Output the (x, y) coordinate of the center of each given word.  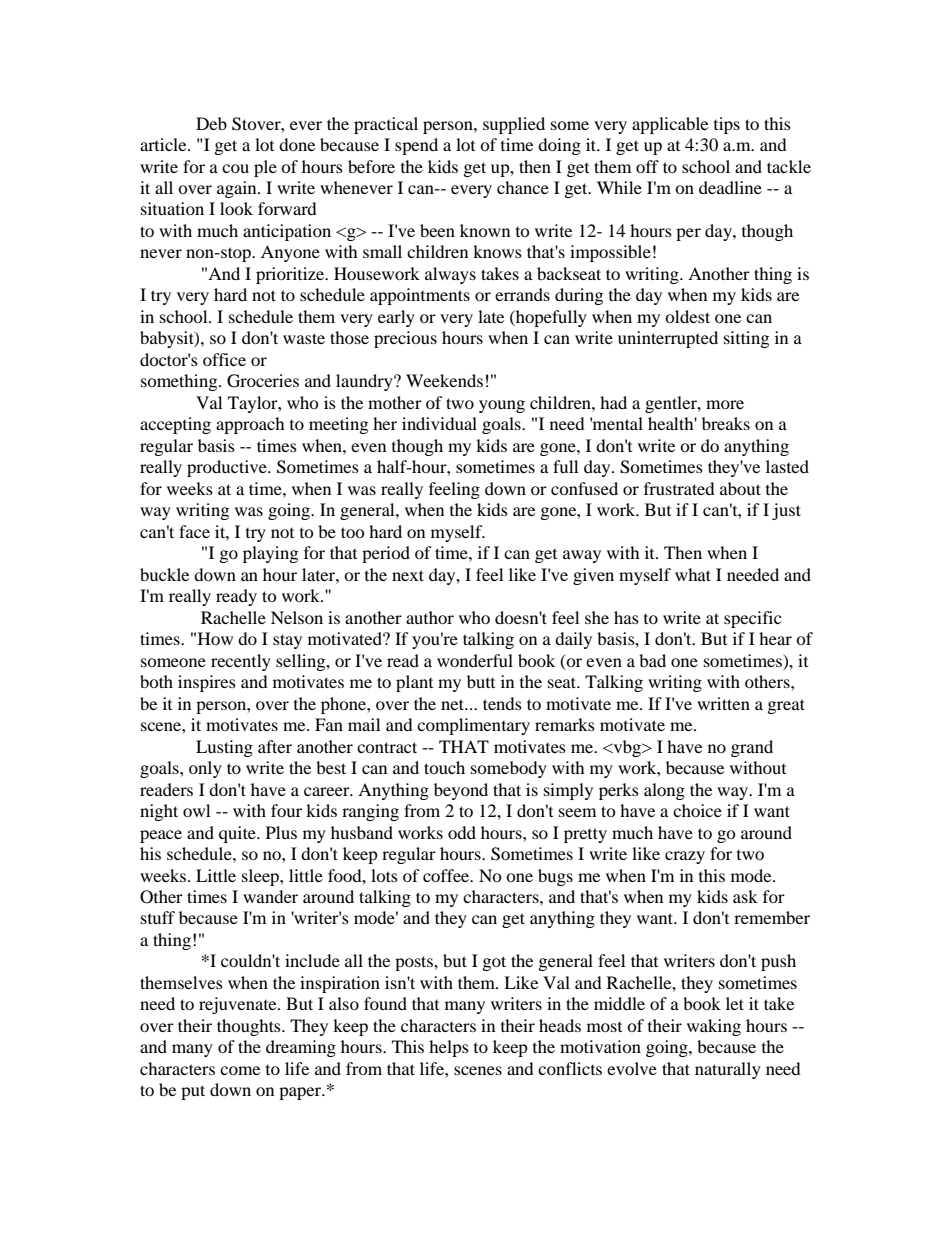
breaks (726, 423)
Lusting (224, 748)
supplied (514, 125)
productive (228, 468)
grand (752, 748)
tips (727, 125)
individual (439, 423)
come (240, 1070)
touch (444, 767)
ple (265, 168)
